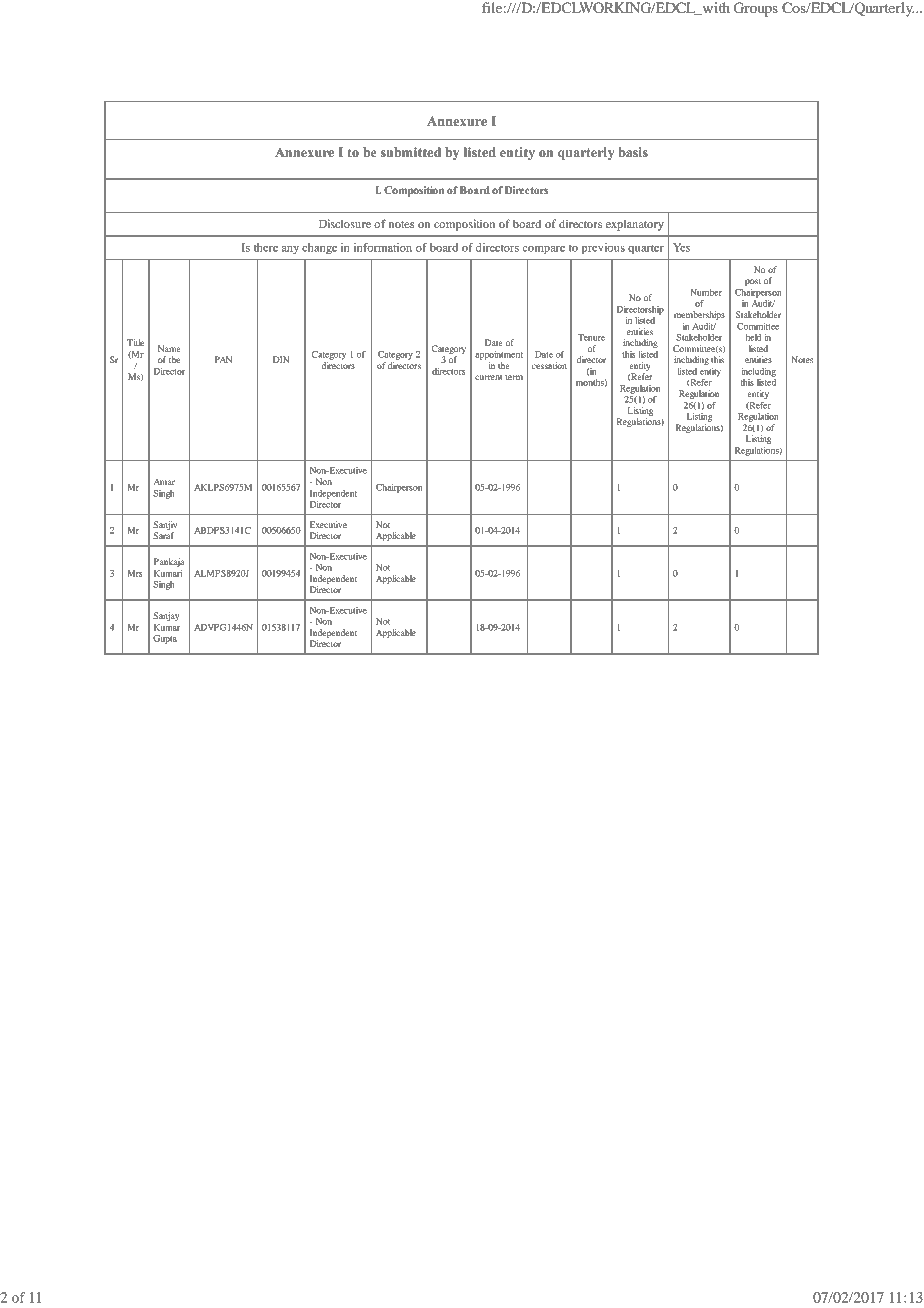 The image size is (924, 1308). I want to click on appointment, so click(499, 355).
